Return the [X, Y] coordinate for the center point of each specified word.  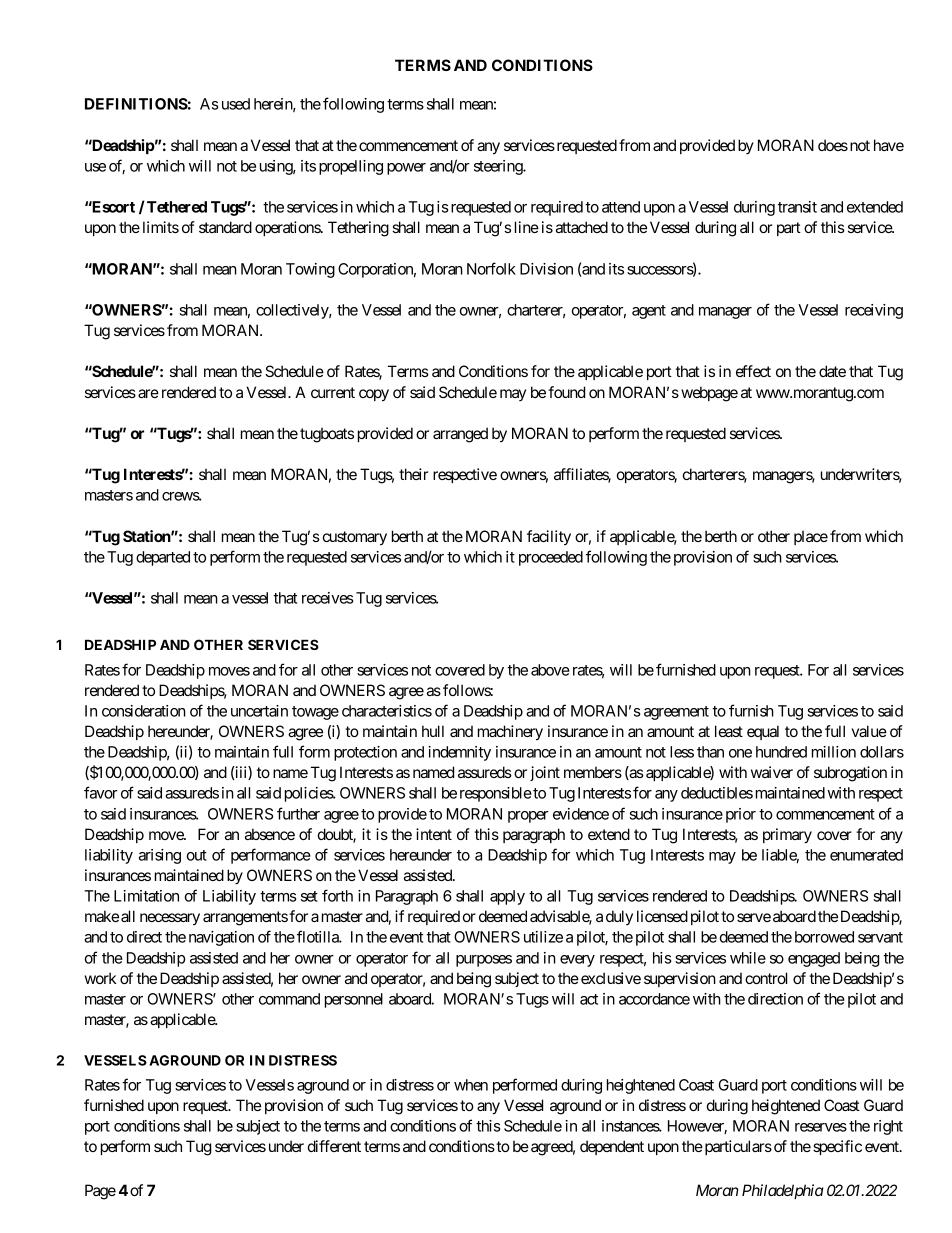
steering [499, 167]
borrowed [824, 937]
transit [797, 207]
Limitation [146, 896]
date [832, 371]
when [471, 1085]
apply [507, 897]
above [550, 670]
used [236, 104]
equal [763, 732]
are [148, 393]
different [334, 1146]
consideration [144, 711]
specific [837, 1147]
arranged [460, 435]
